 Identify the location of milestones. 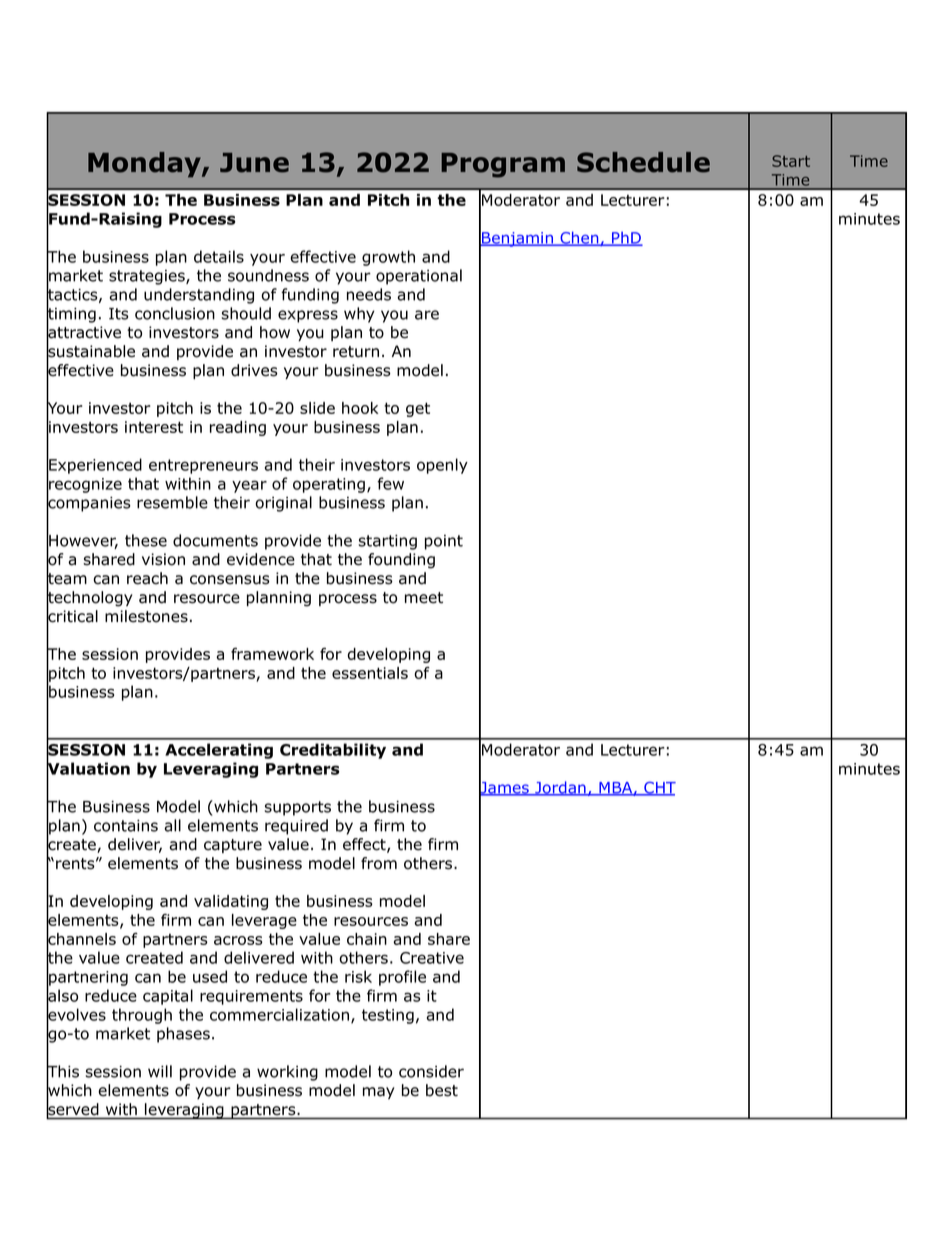
(146, 616).
